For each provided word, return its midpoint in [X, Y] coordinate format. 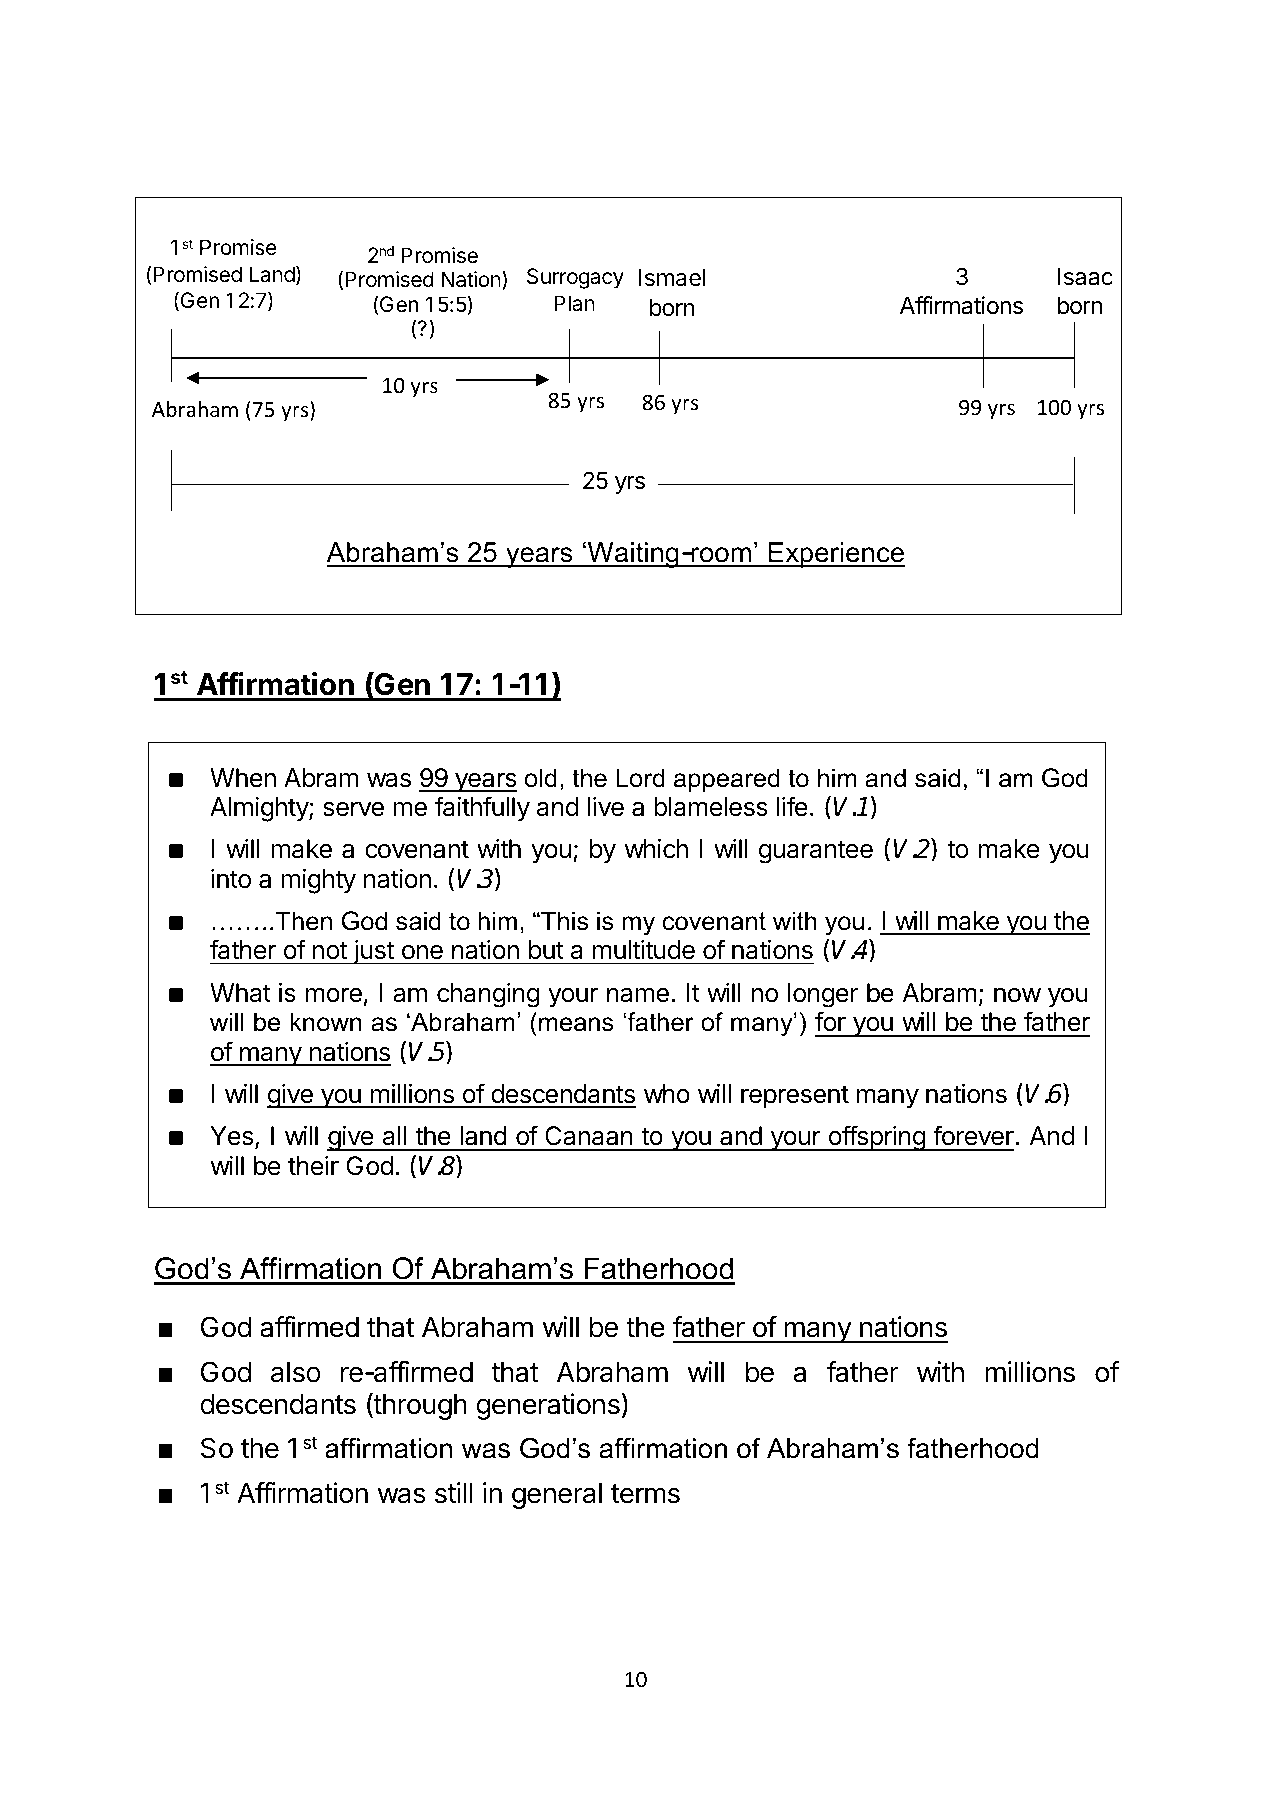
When [243, 778]
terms [645, 1494]
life [792, 806]
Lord [640, 778]
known [326, 1022]
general [557, 1496]
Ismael [672, 278]
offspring [876, 1138]
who [667, 1094]
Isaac [1085, 277]
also [296, 1372]
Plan [574, 303]
